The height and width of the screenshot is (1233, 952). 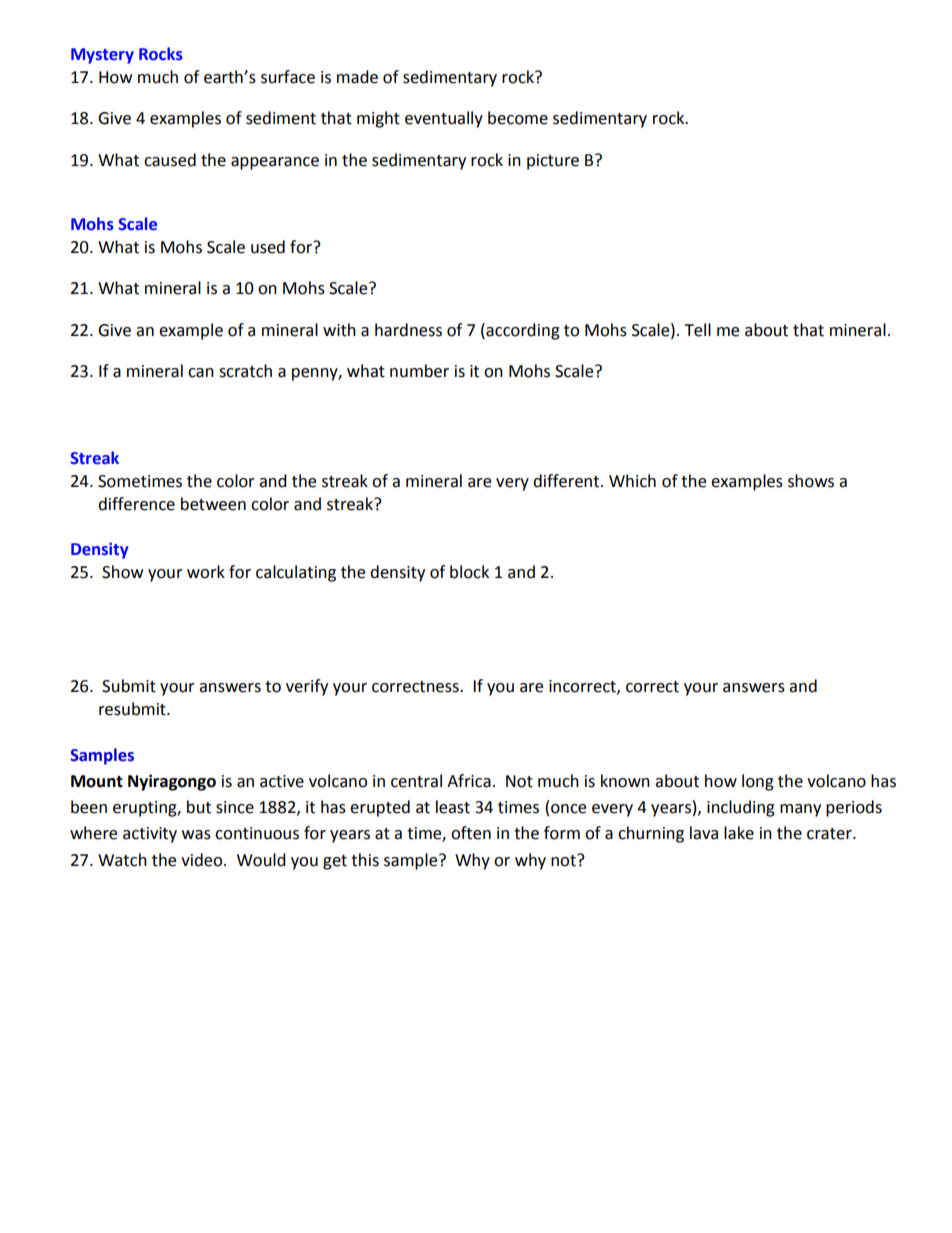 I want to click on was, so click(x=196, y=835).
